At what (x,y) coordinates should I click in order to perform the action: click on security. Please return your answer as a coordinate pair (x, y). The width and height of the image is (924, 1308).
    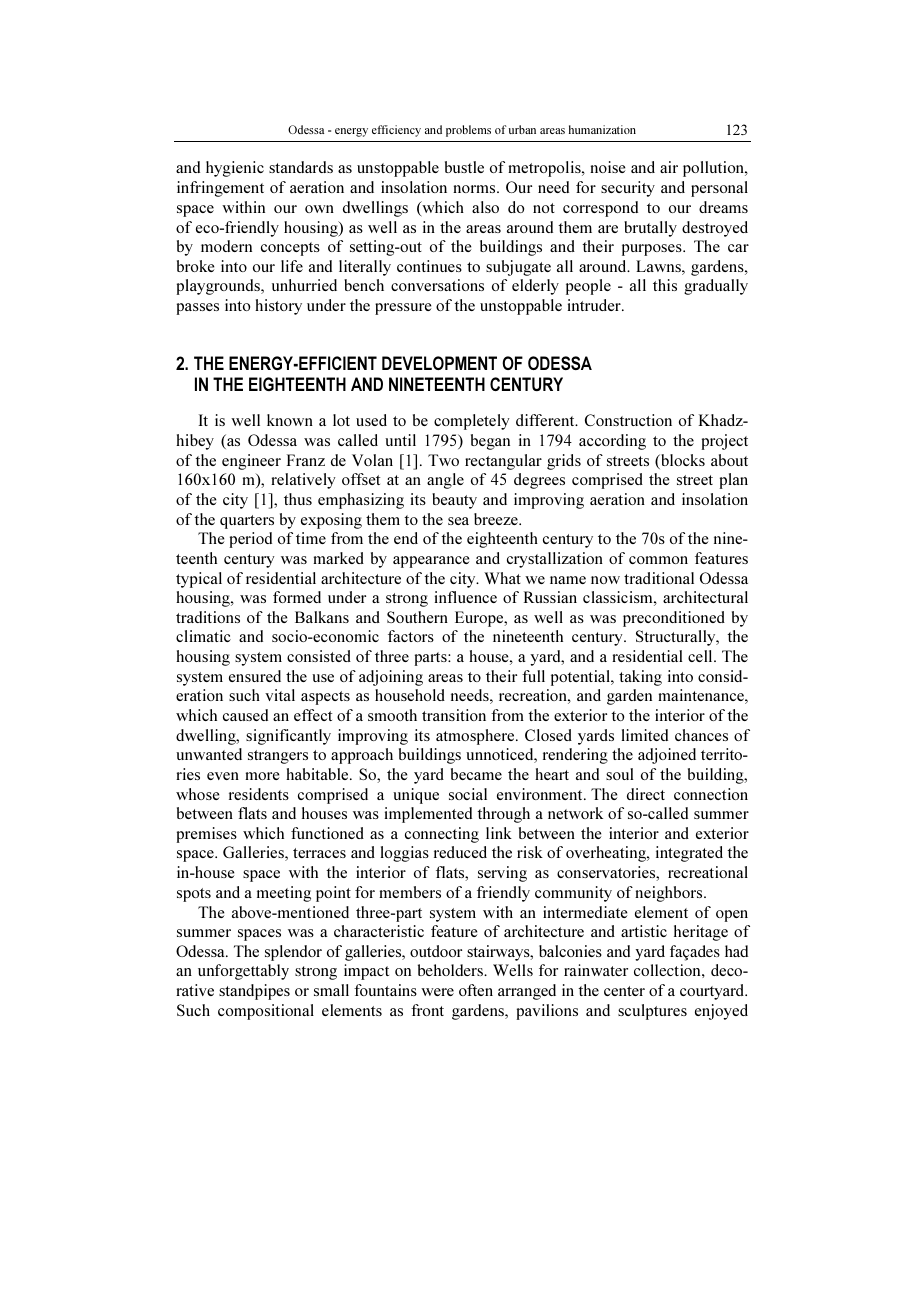
    Looking at the image, I should click on (628, 189).
